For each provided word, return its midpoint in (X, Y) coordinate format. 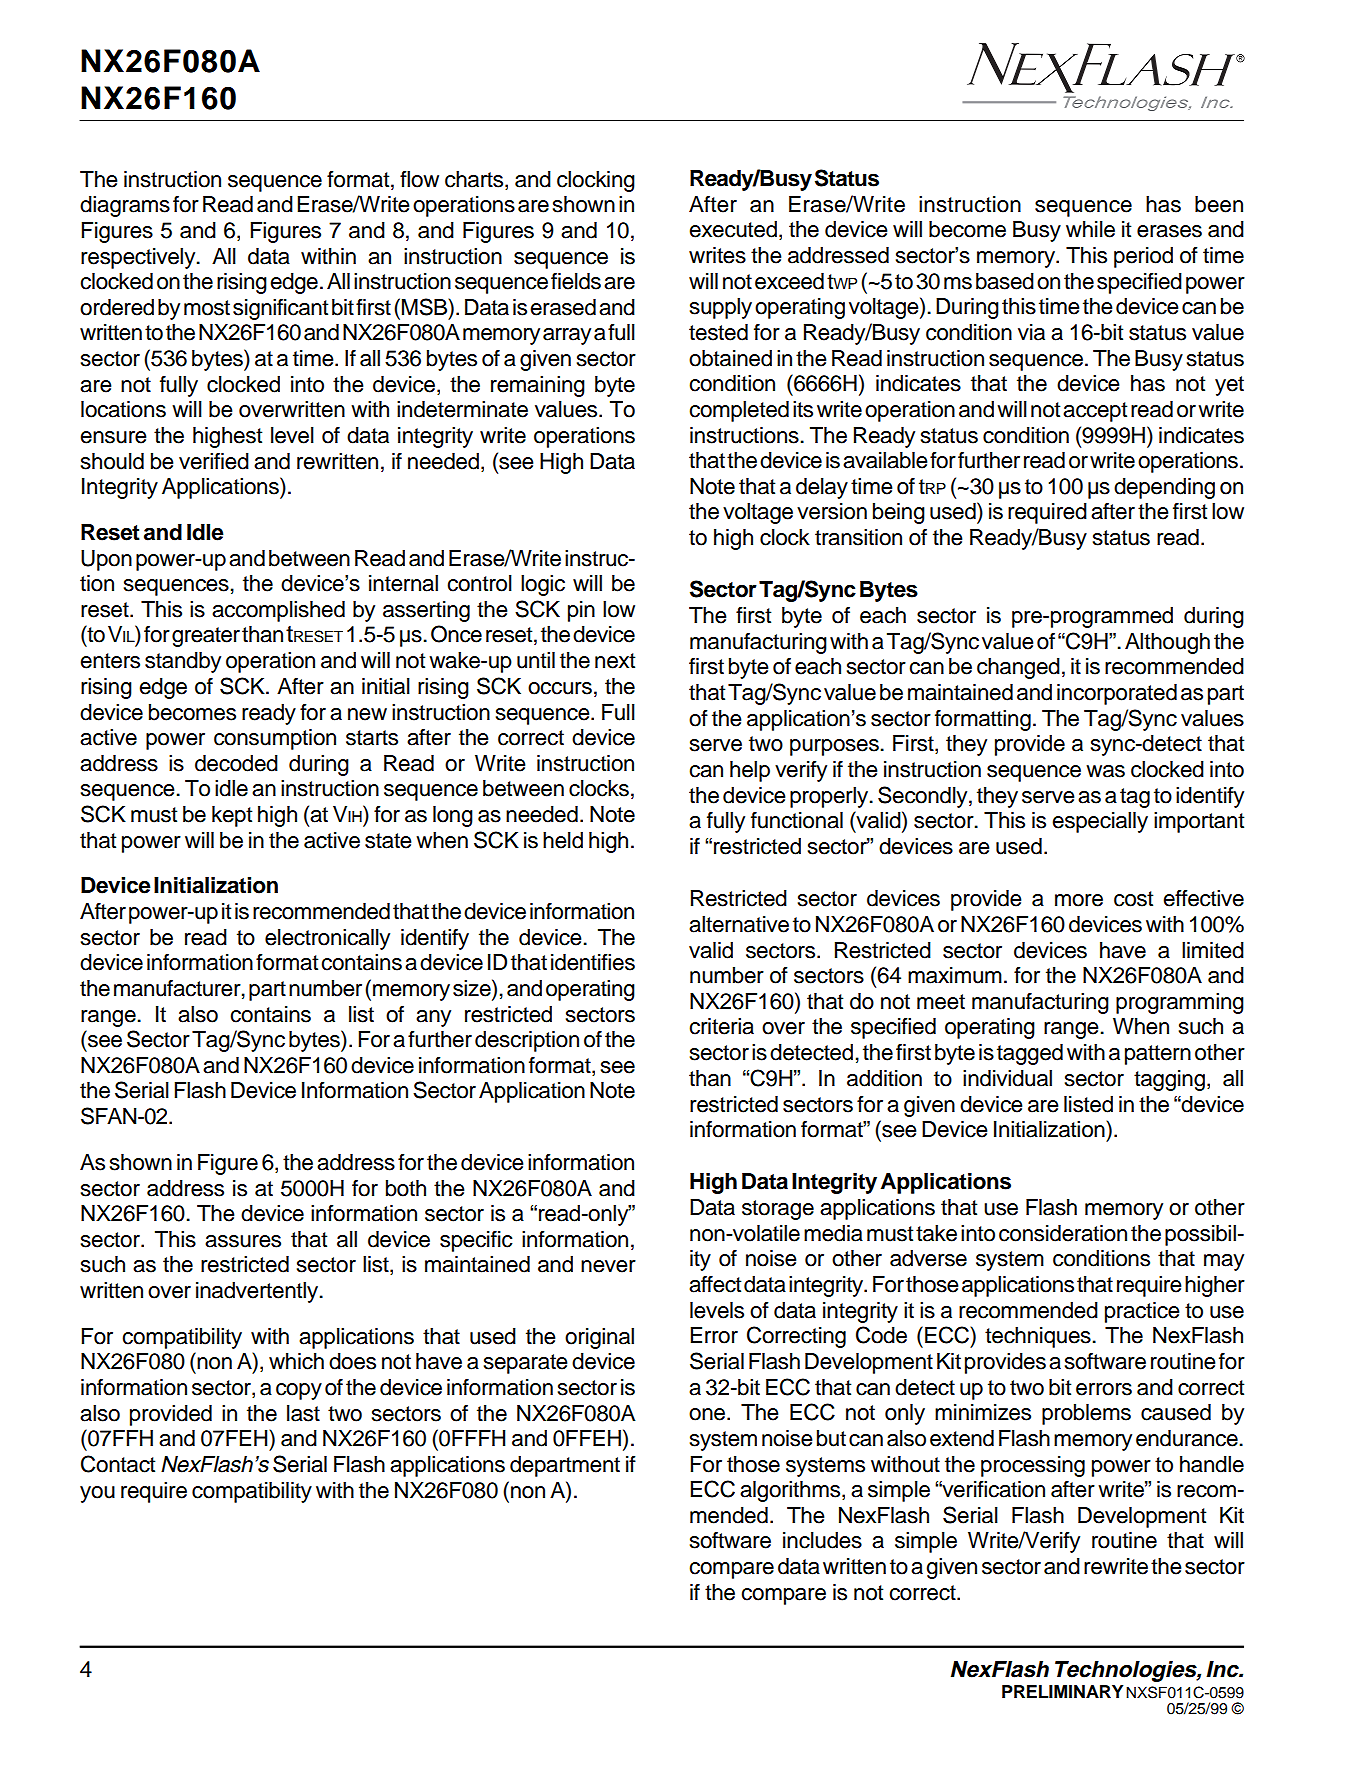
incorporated (1117, 694)
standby (183, 662)
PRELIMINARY (1062, 1691)
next (615, 661)
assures (243, 1241)
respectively (139, 258)
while (1090, 229)
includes (822, 1540)
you (97, 1494)
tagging (1169, 1080)
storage (778, 1210)
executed (733, 229)
